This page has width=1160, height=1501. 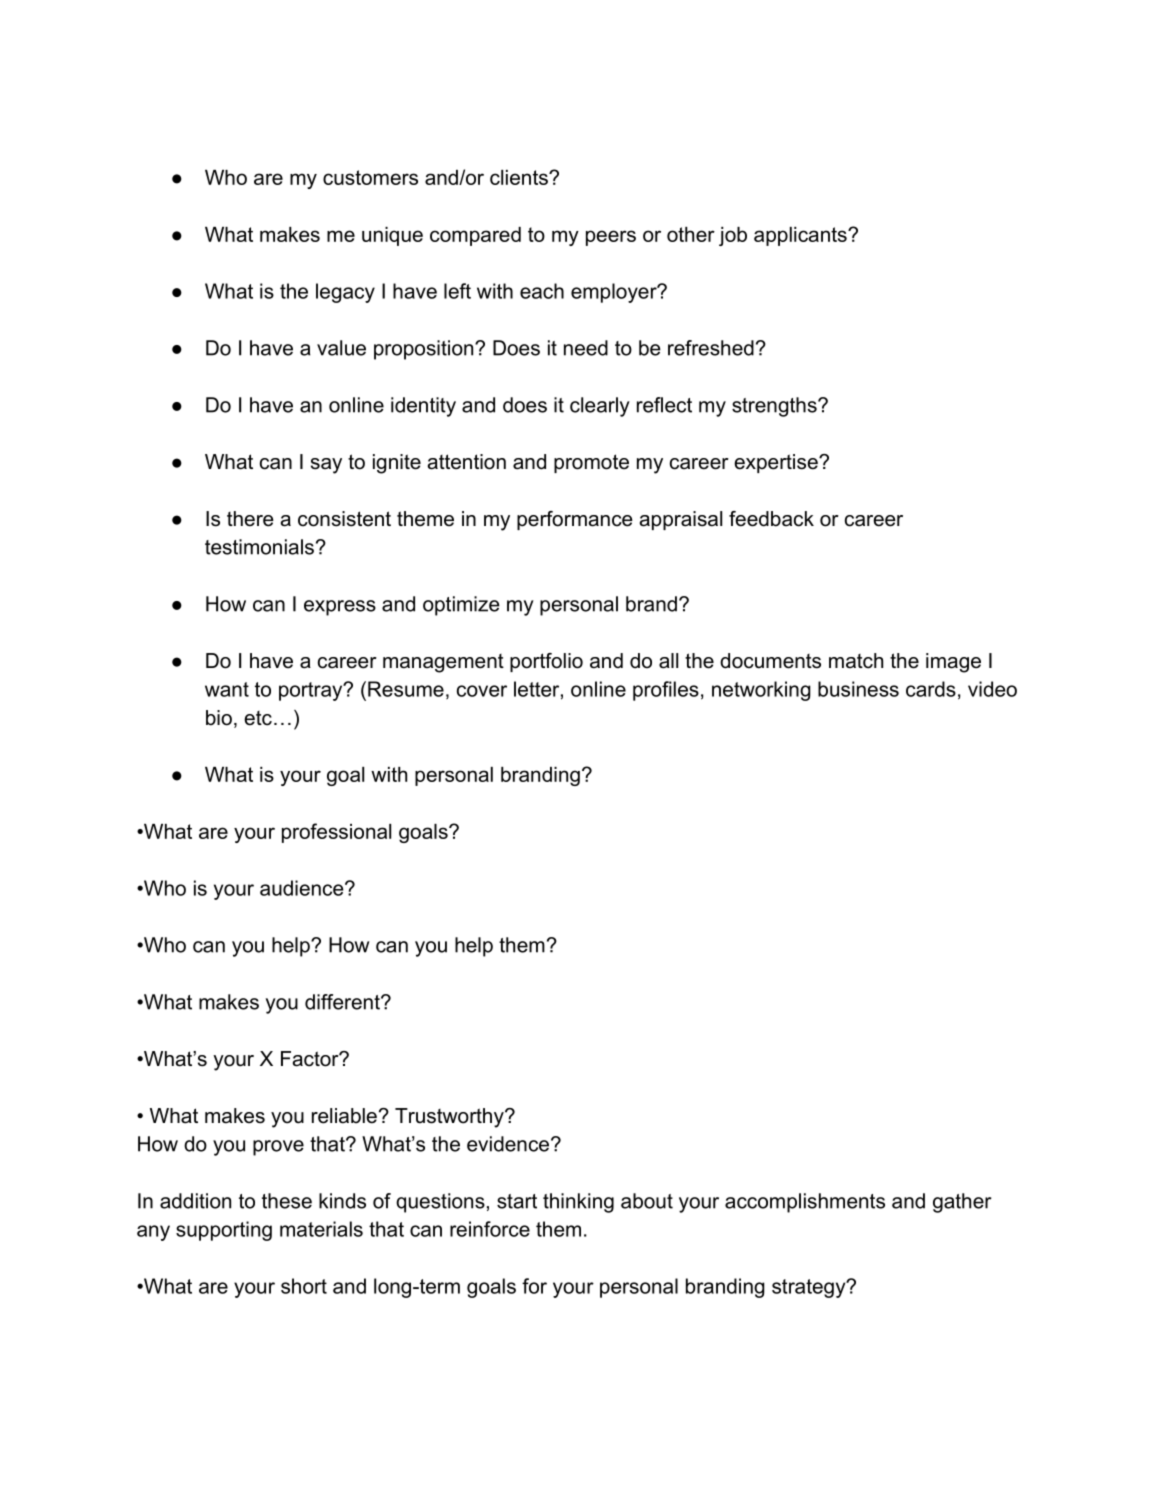 What do you see at coordinates (258, 718) in the page?
I see `etc` at bounding box center [258, 718].
